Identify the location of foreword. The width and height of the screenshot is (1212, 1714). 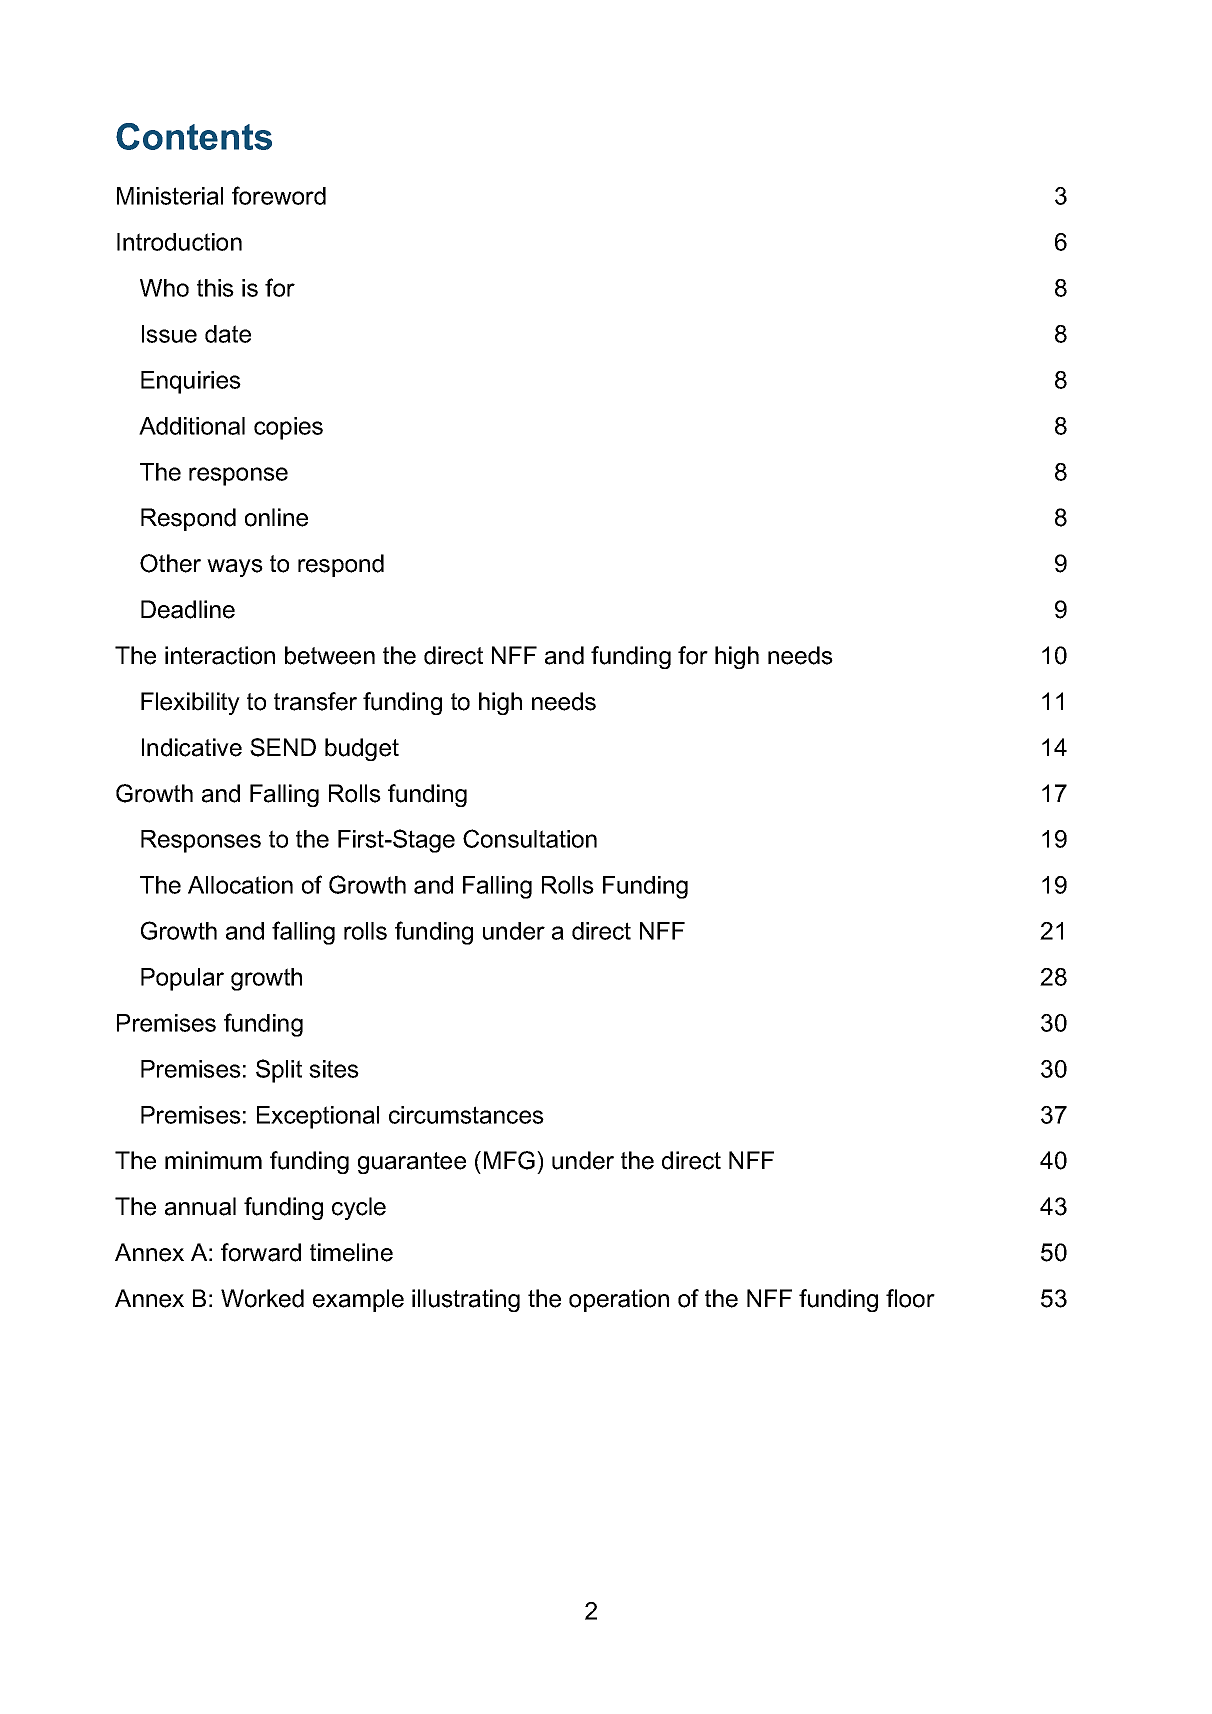
(279, 195).
